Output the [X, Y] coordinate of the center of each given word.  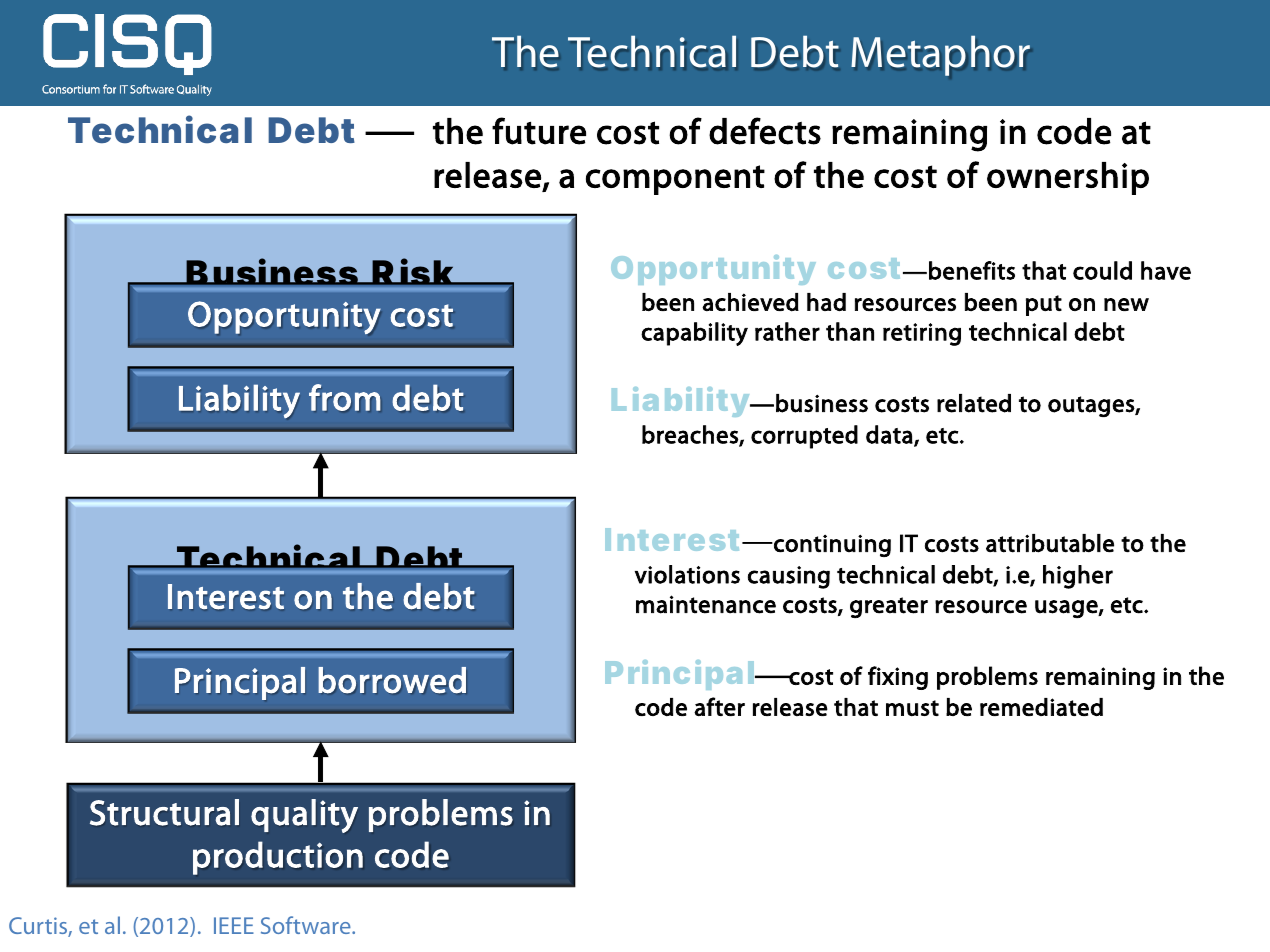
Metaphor [940, 56]
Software [307, 925]
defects [765, 131]
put [1044, 305]
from [344, 397]
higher [1078, 577]
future [539, 131]
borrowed [392, 680]
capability [694, 334]
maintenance [706, 604]
